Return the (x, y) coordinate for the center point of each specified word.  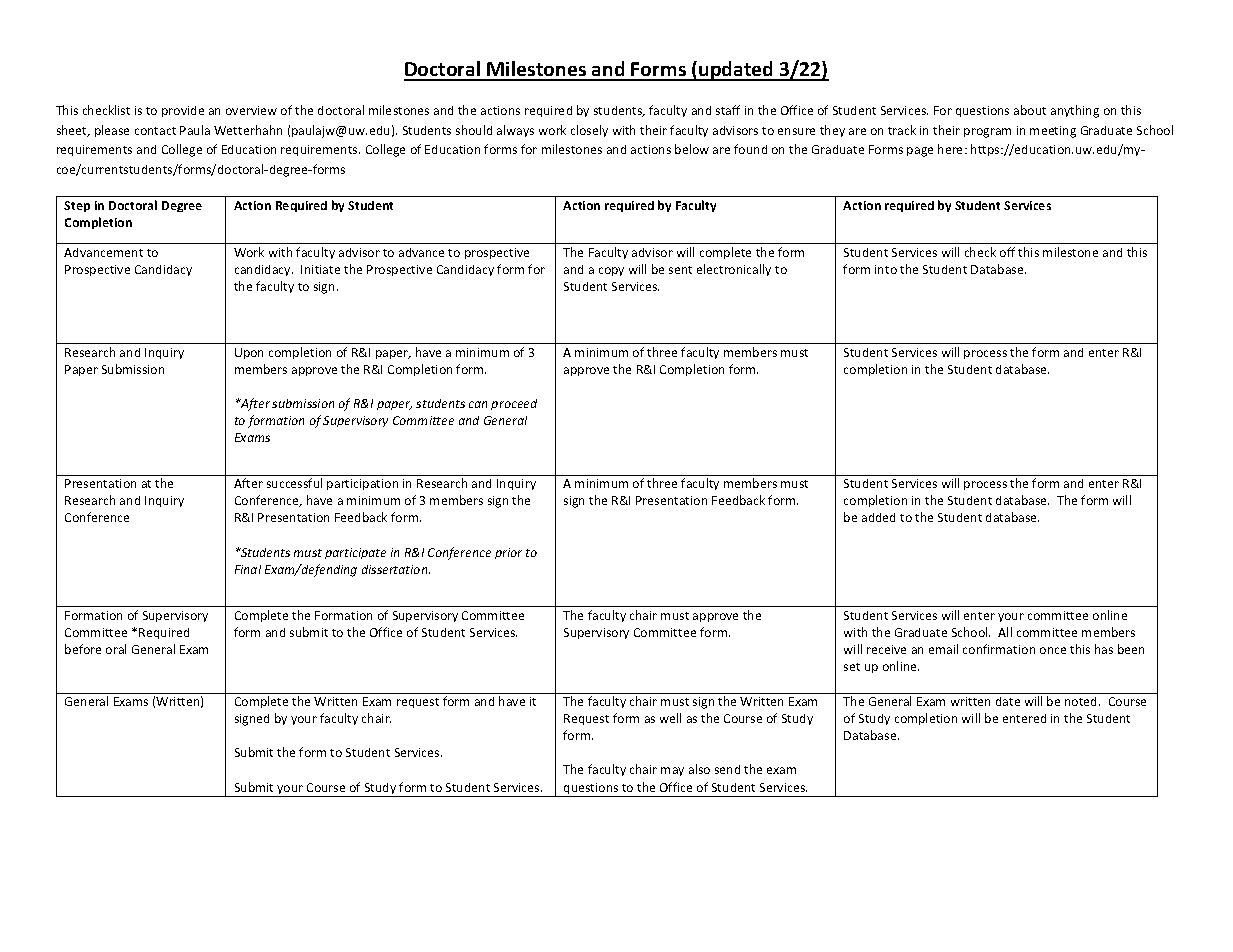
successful (294, 483)
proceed (514, 404)
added (878, 517)
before (83, 649)
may (672, 771)
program (987, 133)
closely (589, 131)
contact (155, 131)
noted (1082, 701)
